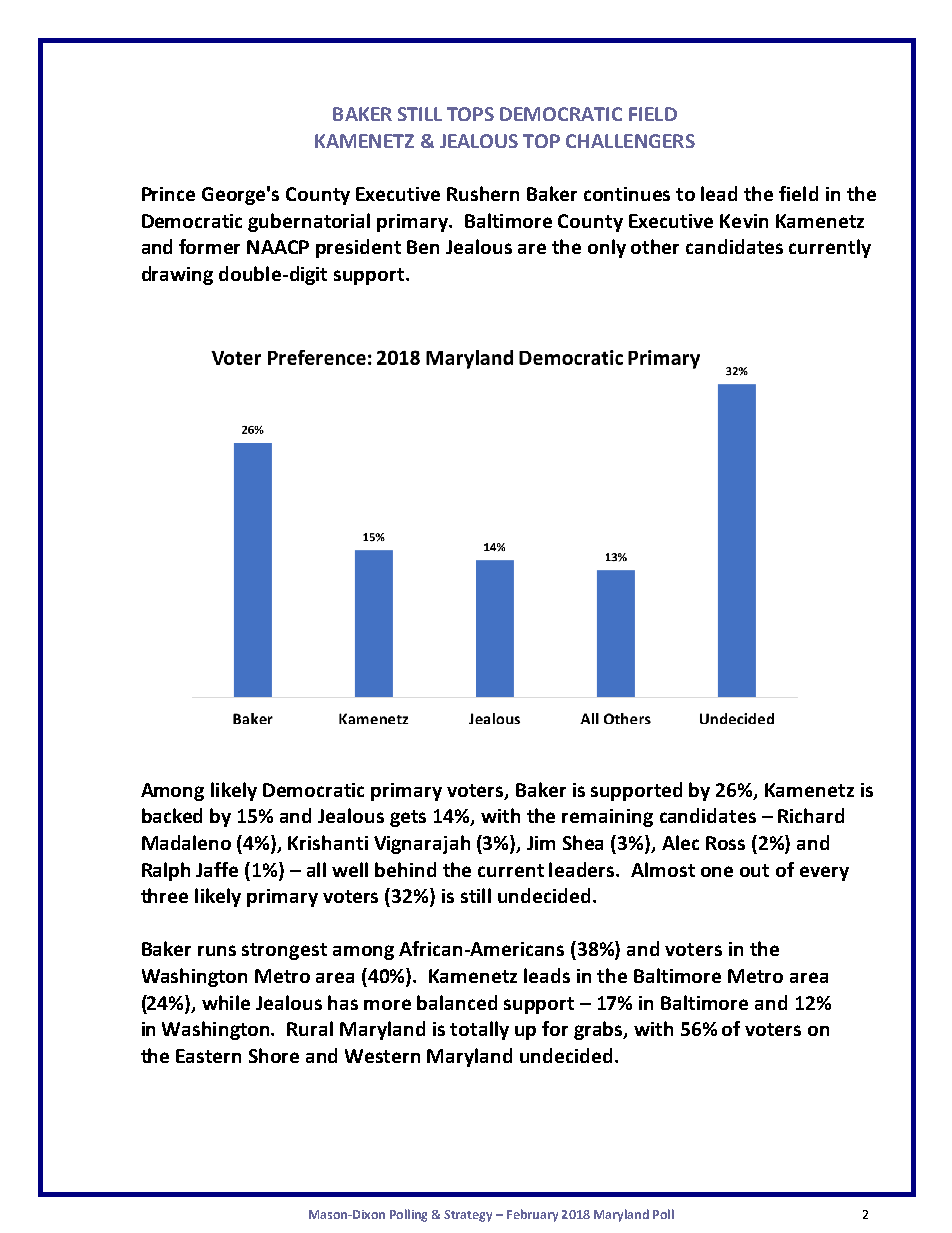  I want to click on Richard, so click(811, 815).
